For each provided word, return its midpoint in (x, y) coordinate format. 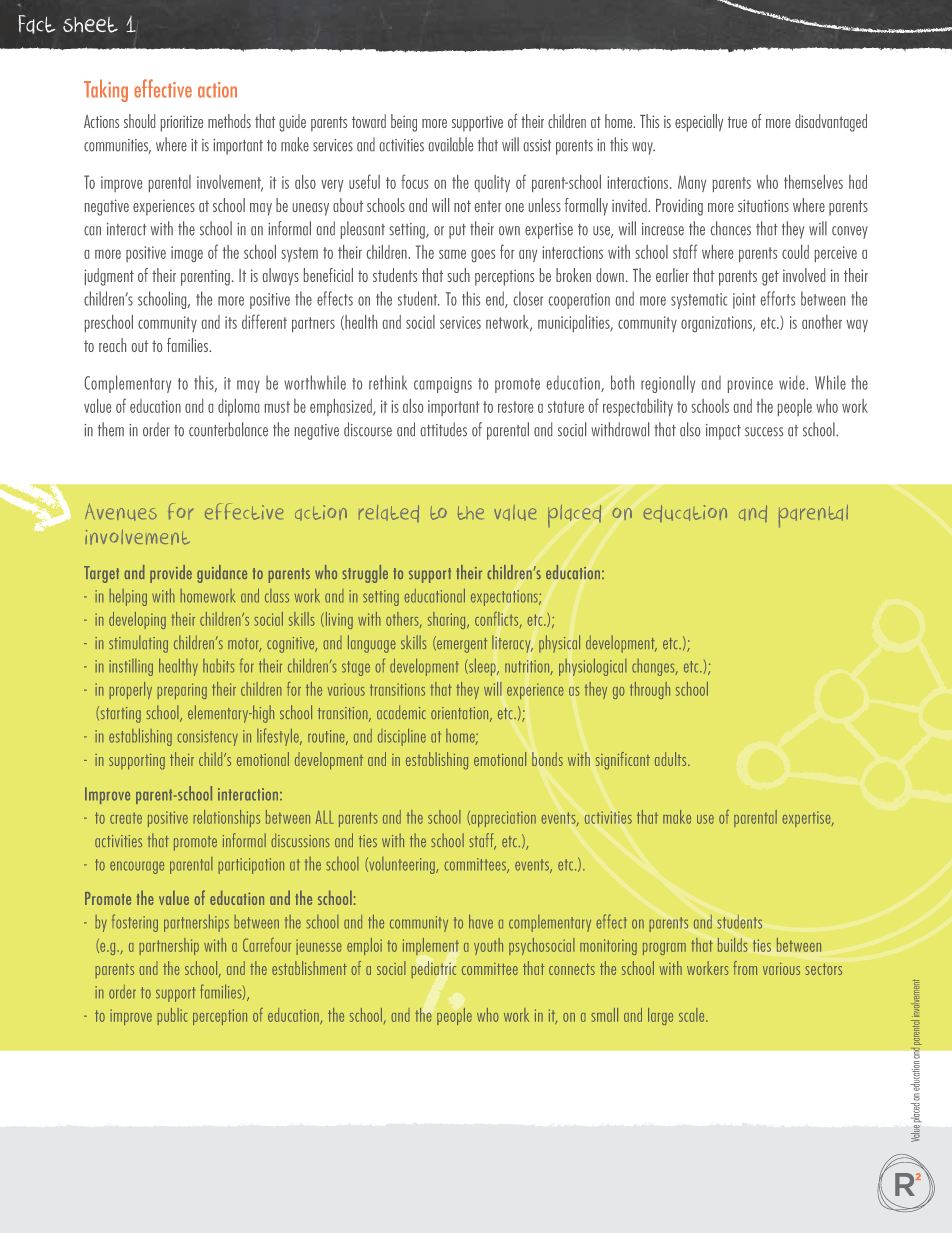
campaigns (443, 385)
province (750, 385)
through (650, 690)
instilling (131, 667)
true (737, 122)
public (172, 1016)
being (404, 123)
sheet (90, 25)
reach (112, 345)
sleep (482, 667)
